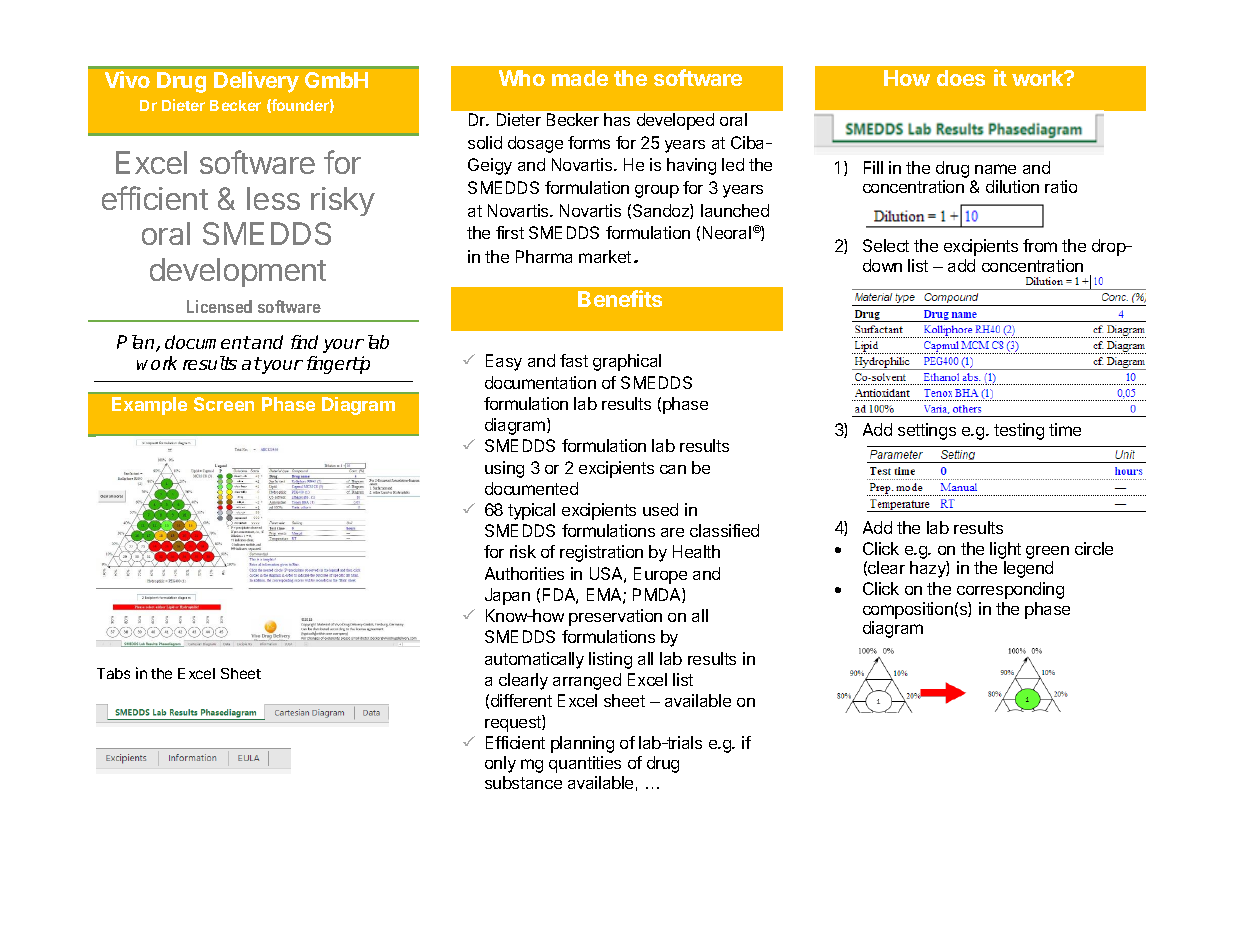 This screenshot has height=952, width=1233. I want to click on only, so click(500, 764).
